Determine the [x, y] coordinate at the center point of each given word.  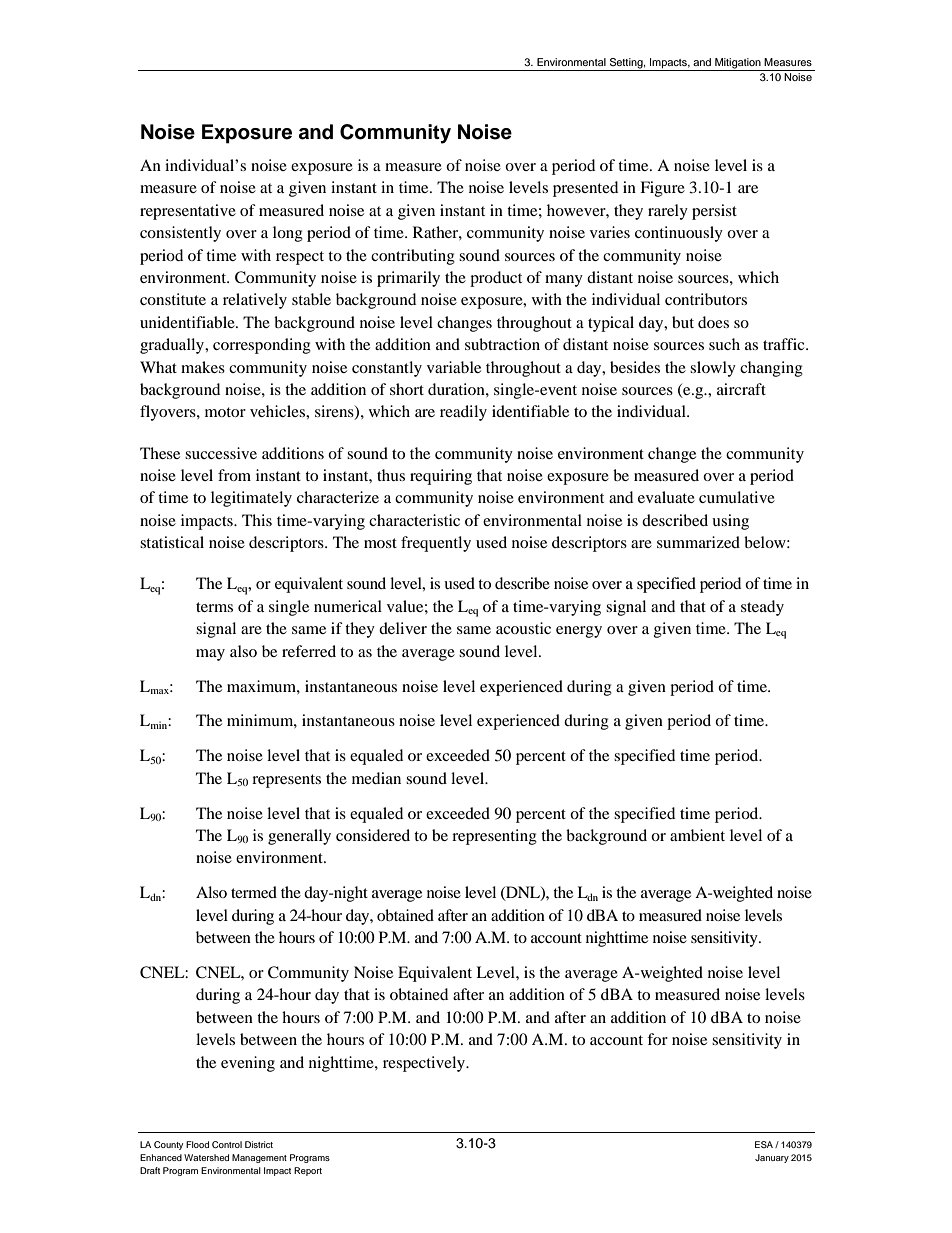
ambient [697, 835]
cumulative [737, 497]
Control [227, 1144]
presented [585, 189]
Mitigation [738, 64]
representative [188, 212]
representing [494, 837]
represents [286, 781]
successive [221, 453]
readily [463, 413]
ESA [765, 1144]
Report [308, 1171]
